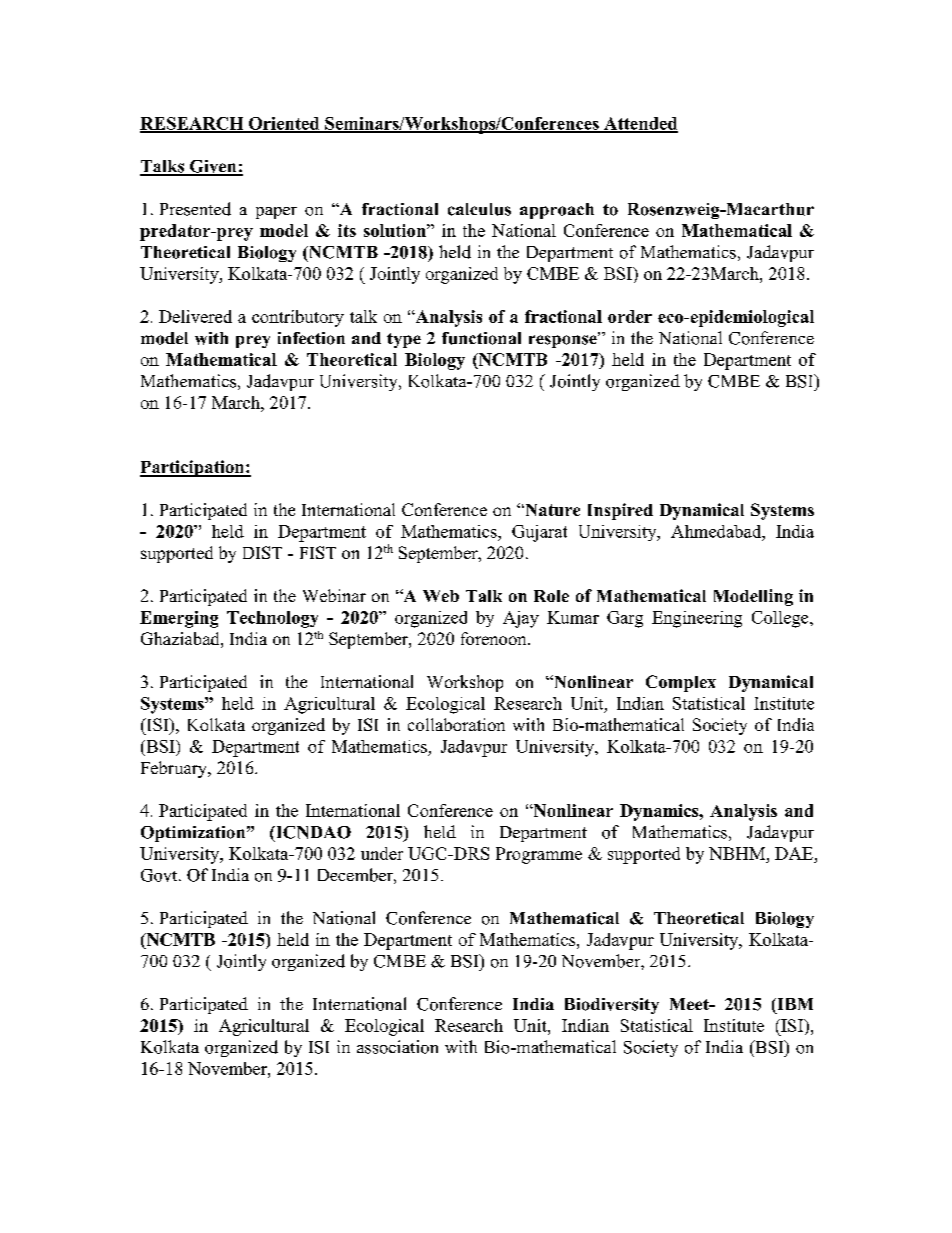  Describe the element at coordinates (479, 209) in the image. I see `calculus` at that location.
